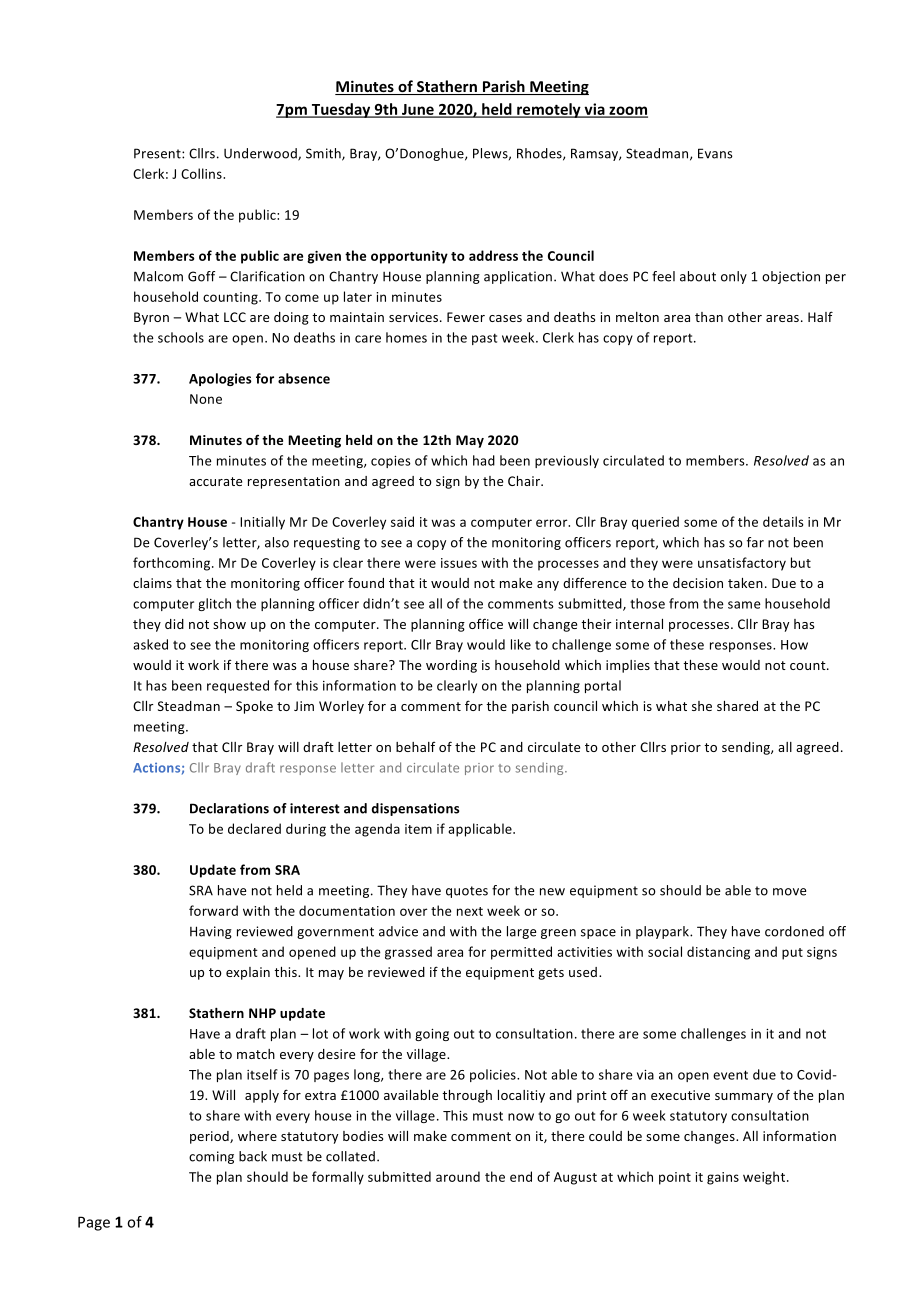 This screenshot has width=924, height=1308. Describe the element at coordinates (213, 910) in the screenshot. I see `forward` at that location.
